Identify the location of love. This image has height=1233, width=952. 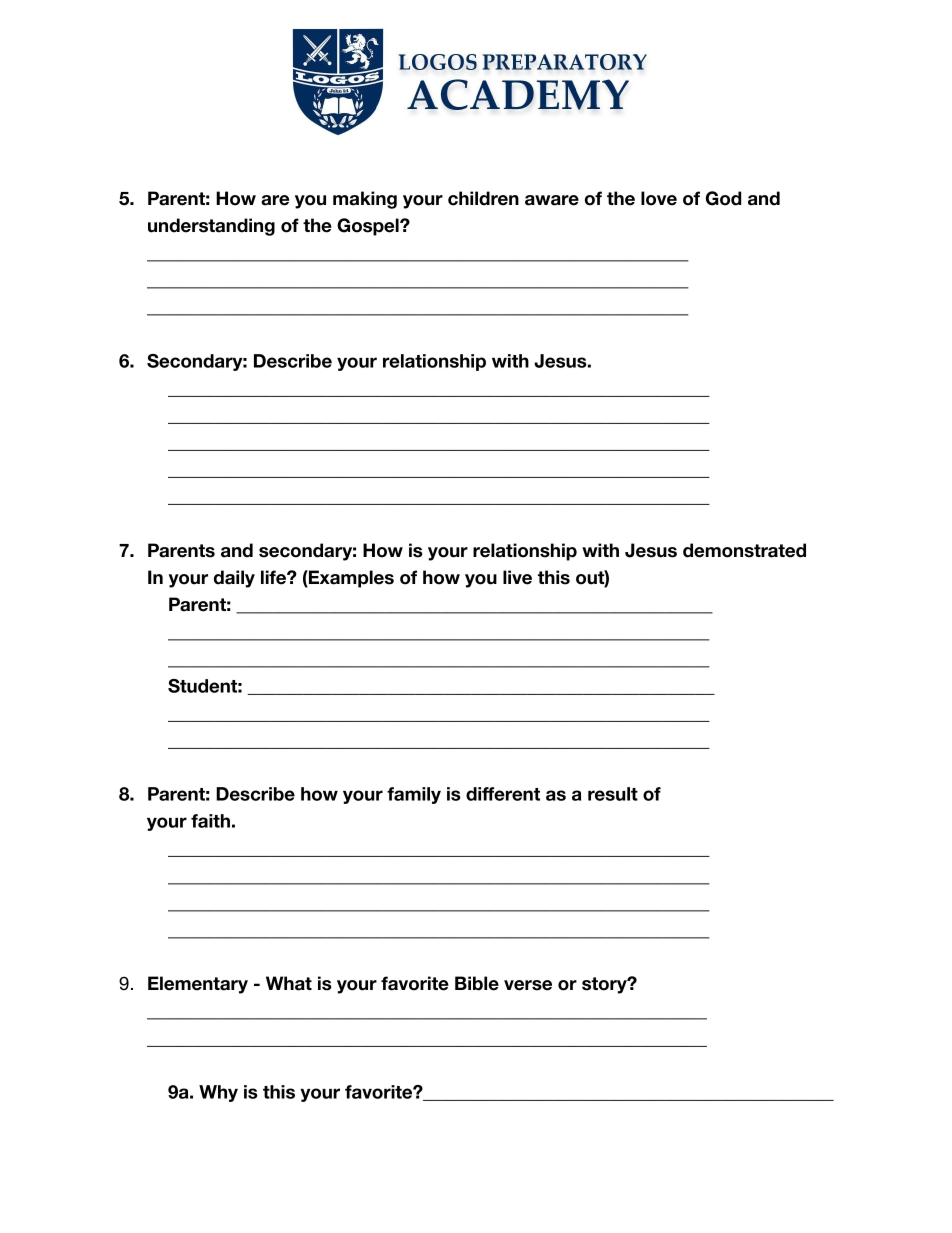
(659, 198).
